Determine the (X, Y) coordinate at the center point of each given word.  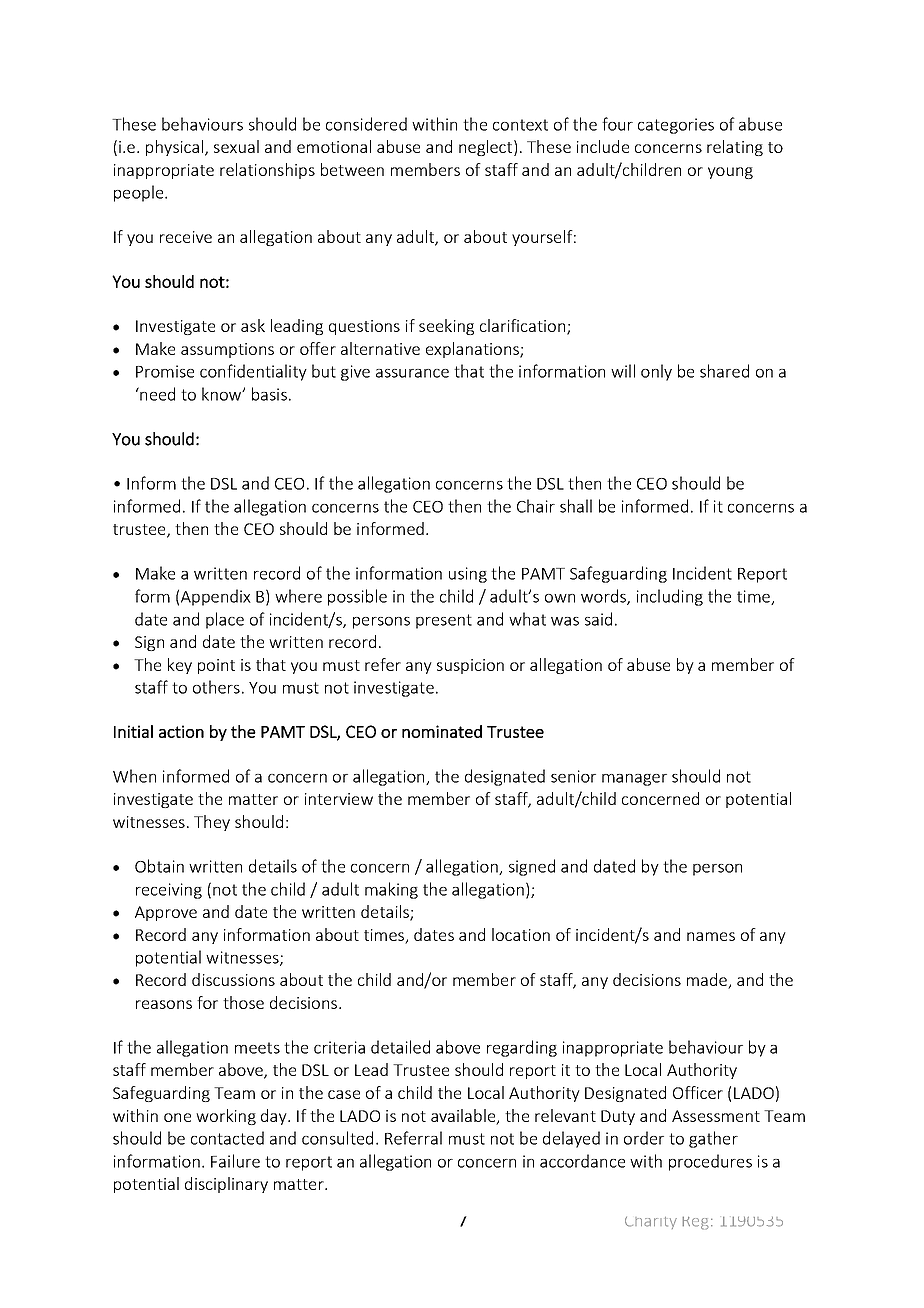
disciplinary (226, 1185)
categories (676, 126)
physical (174, 148)
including (670, 597)
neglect (487, 148)
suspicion (470, 666)
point (216, 666)
